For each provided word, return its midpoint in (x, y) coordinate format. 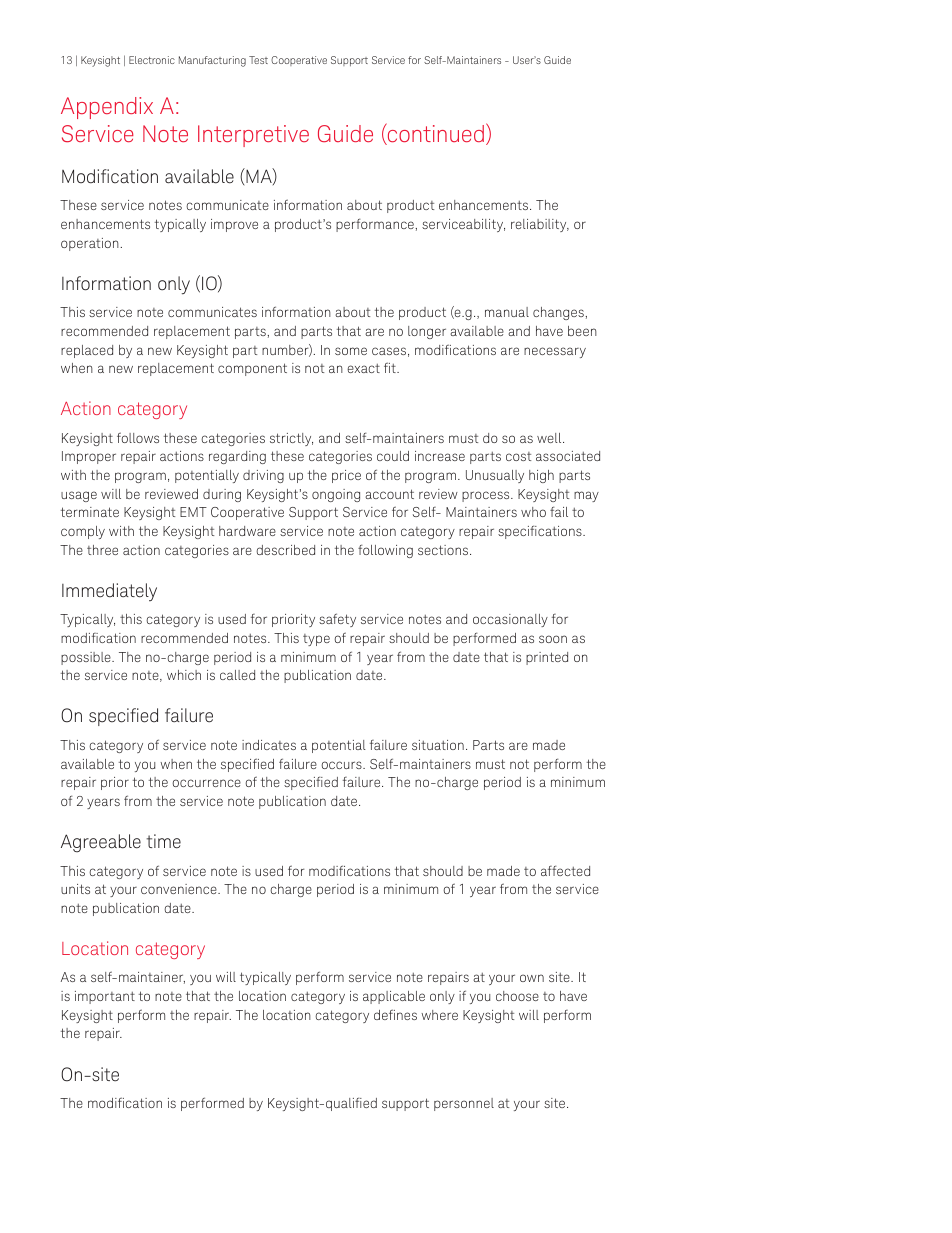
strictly (291, 439)
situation (438, 745)
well (550, 438)
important (105, 997)
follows (138, 437)
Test (258, 60)
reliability (540, 225)
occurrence (206, 783)
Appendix (107, 108)
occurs (342, 765)
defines (395, 1014)
